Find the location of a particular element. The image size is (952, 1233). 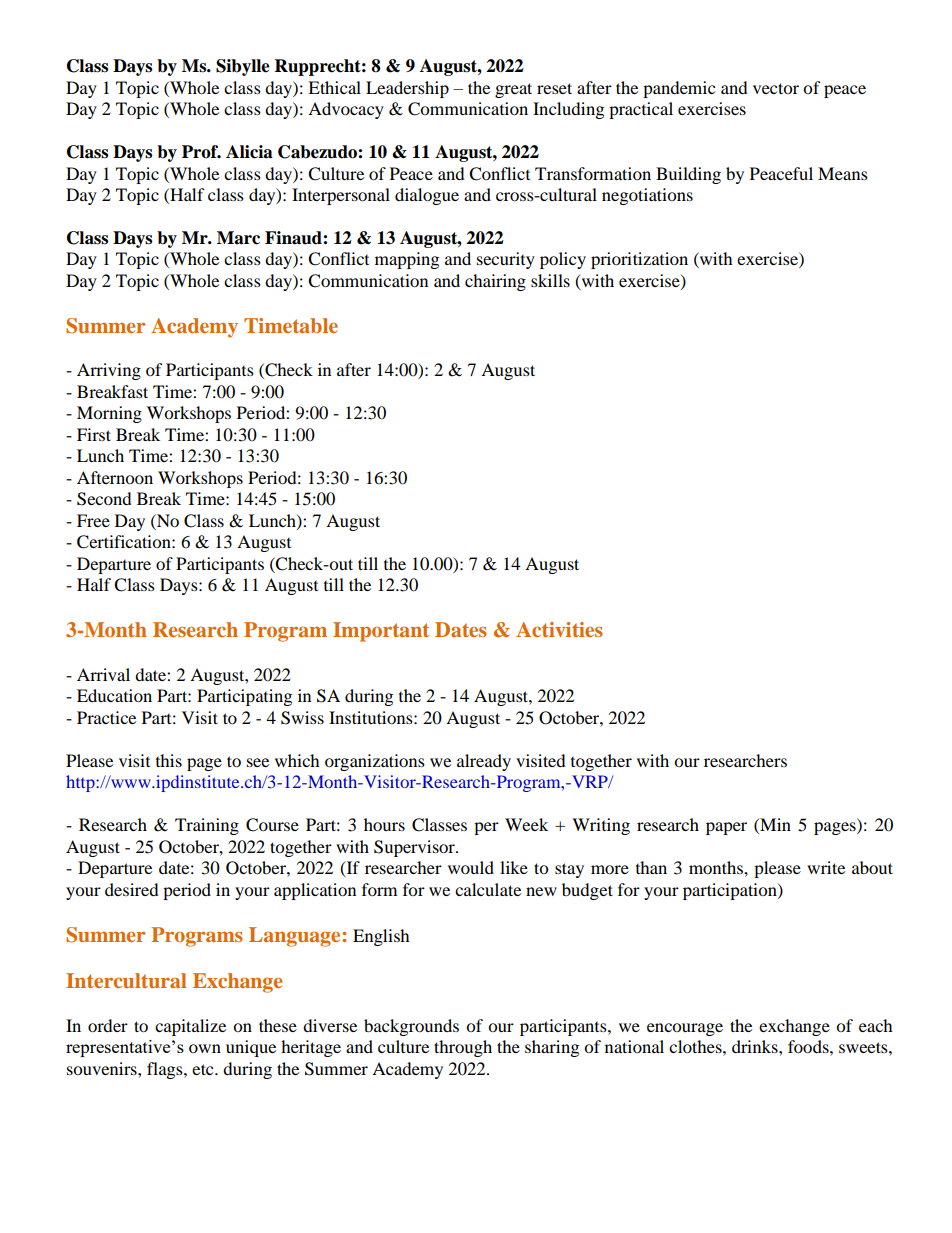

vector is located at coordinates (776, 88).
